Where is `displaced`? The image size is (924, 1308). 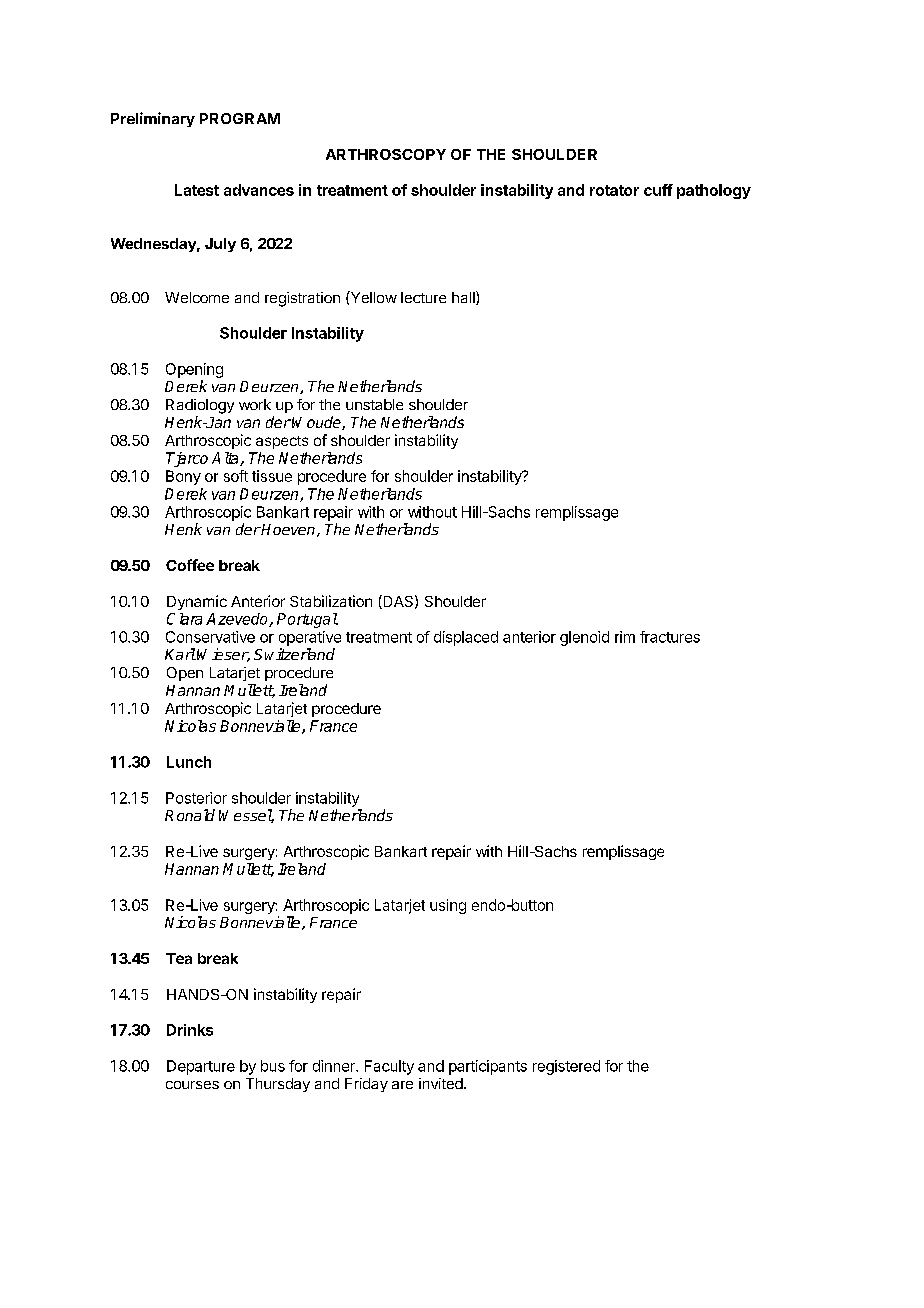
displaced is located at coordinates (466, 638).
